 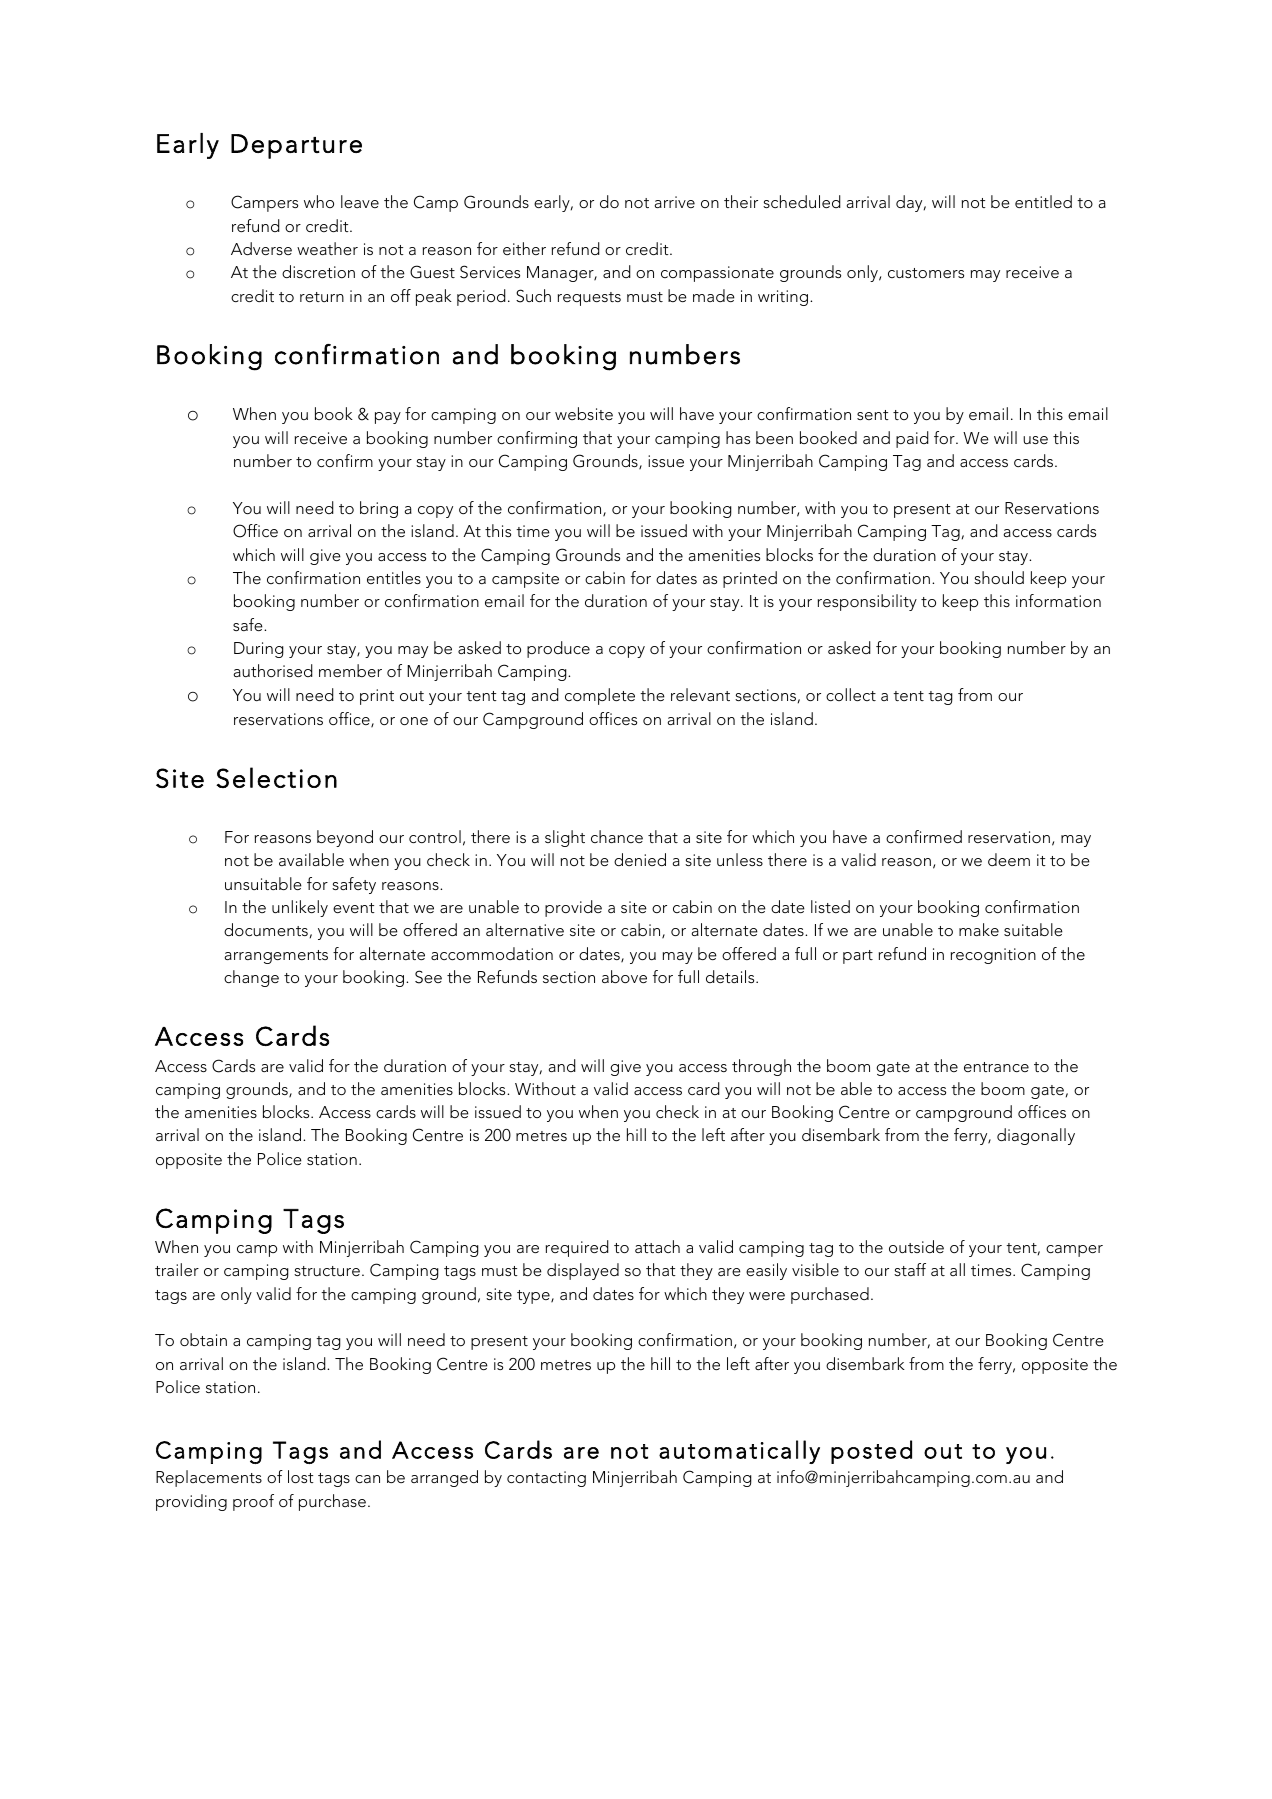 What do you see at coordinates (546, 1479) in the page?
I see `contacting` at bounding box center [546, 1479].
